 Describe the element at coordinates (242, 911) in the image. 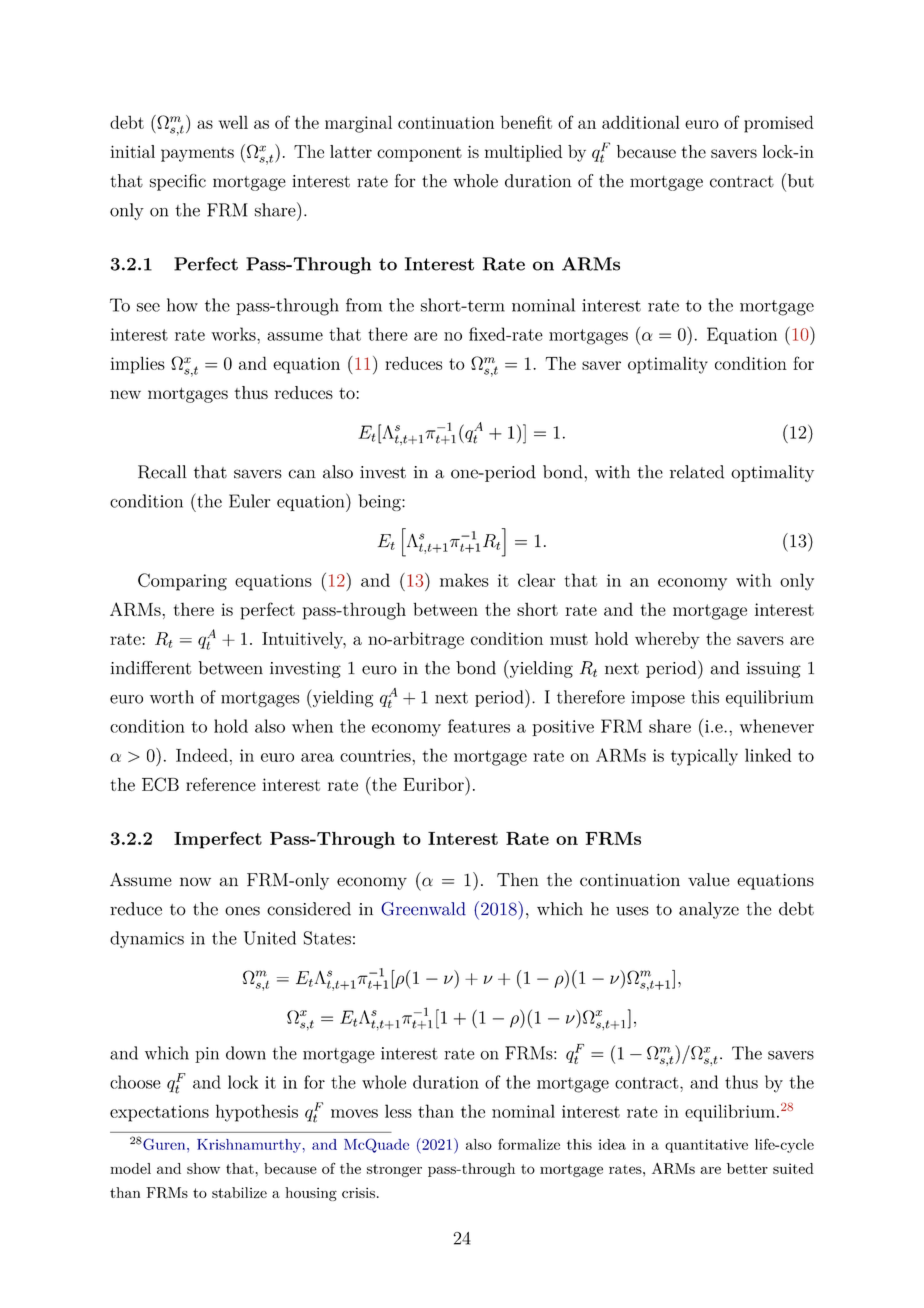

I see `ones` at that location.
